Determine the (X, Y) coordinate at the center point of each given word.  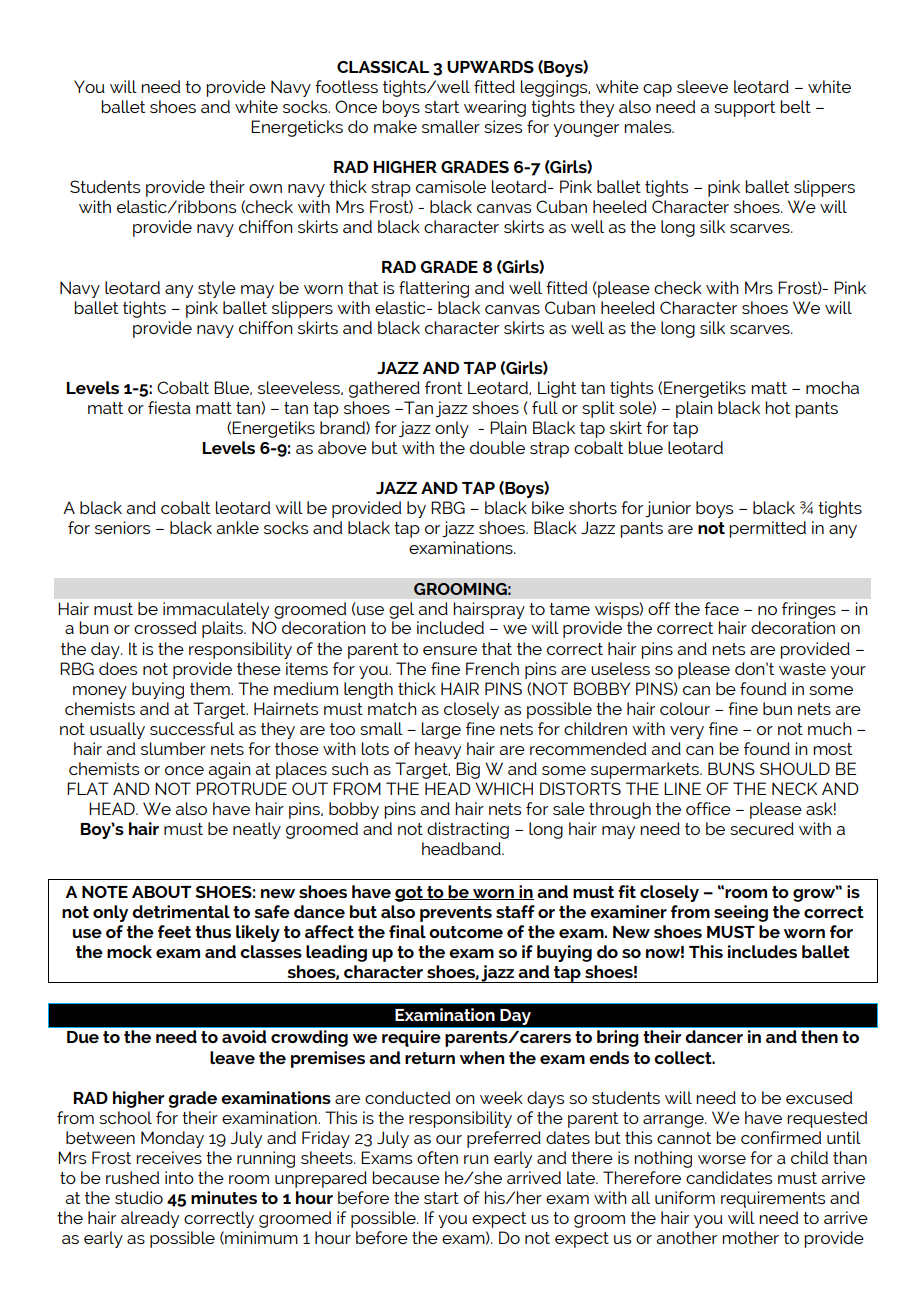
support (744, 109)
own (265, 188)
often (437, 1157)
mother (750, 1237)
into (179, 1177)
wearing (495, 108)
